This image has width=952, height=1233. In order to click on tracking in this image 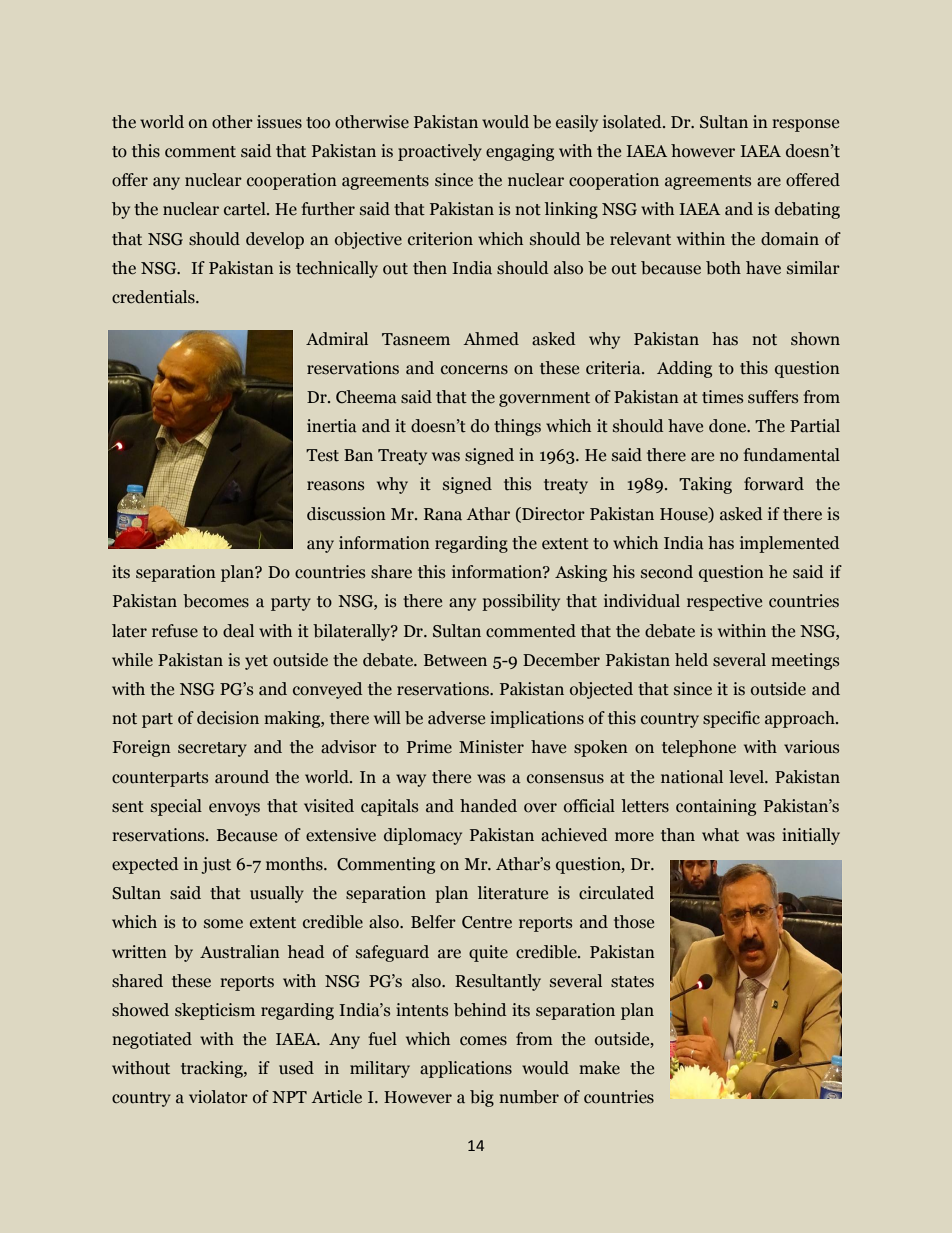, I will do `click(213, 1069)`.
